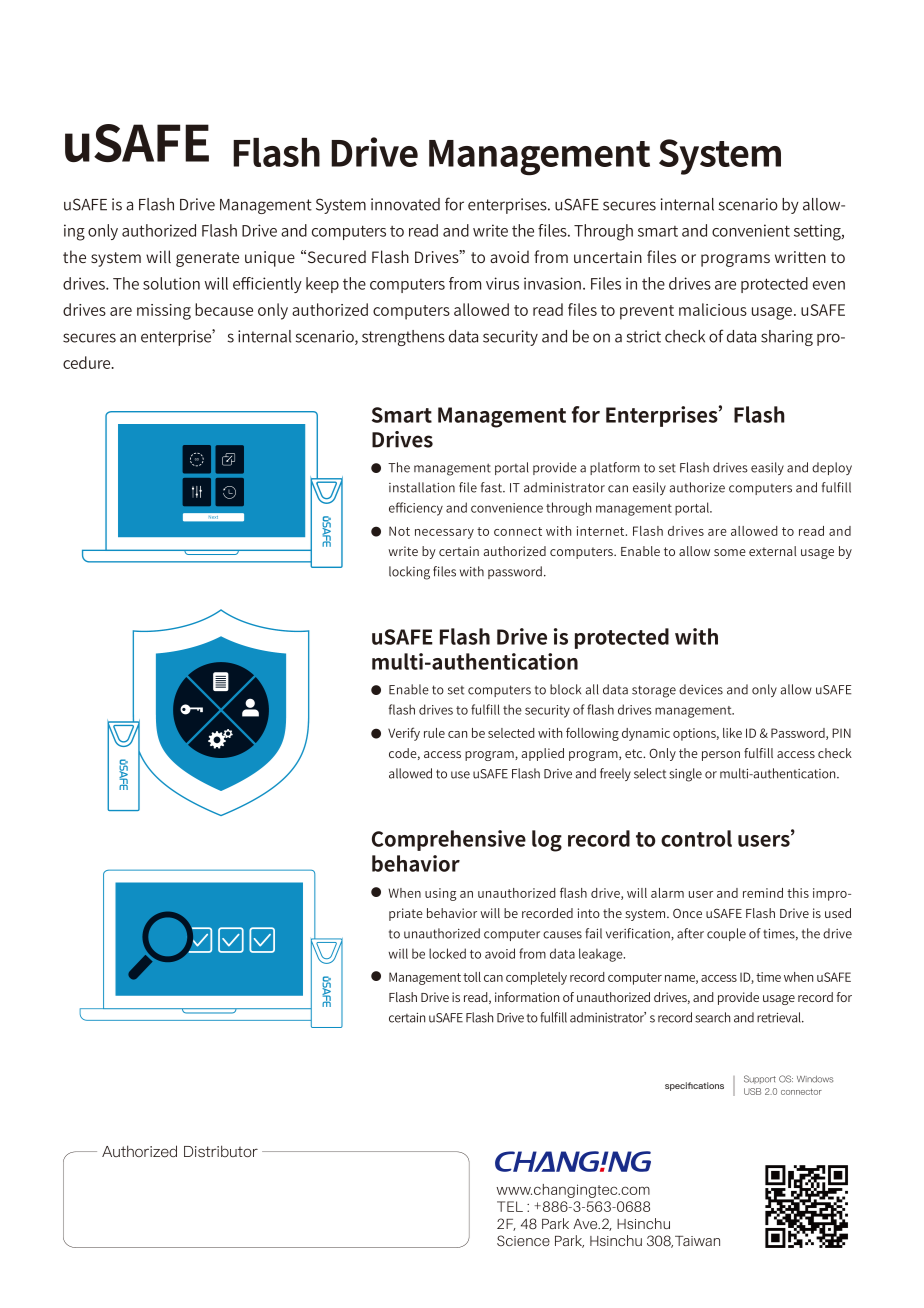  What do you see at coordinates (751, 230) in the document?
I see `convenient` at bounding box center [751, 230].
